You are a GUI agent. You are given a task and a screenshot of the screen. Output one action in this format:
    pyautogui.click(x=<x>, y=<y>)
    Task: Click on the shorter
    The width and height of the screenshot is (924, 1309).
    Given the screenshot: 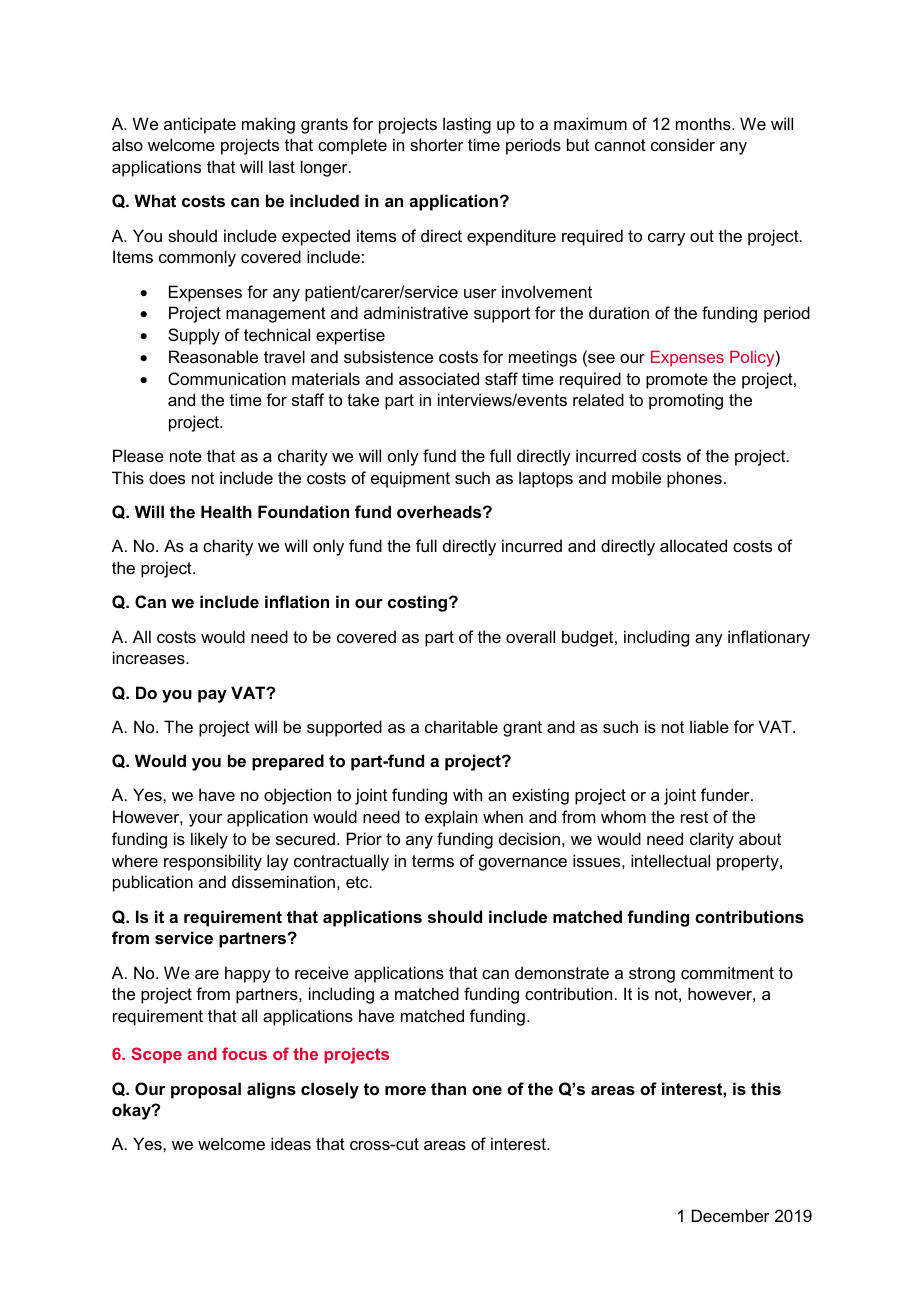 What is the action you would take?
    pyautogui.click(x=437, y=144)
